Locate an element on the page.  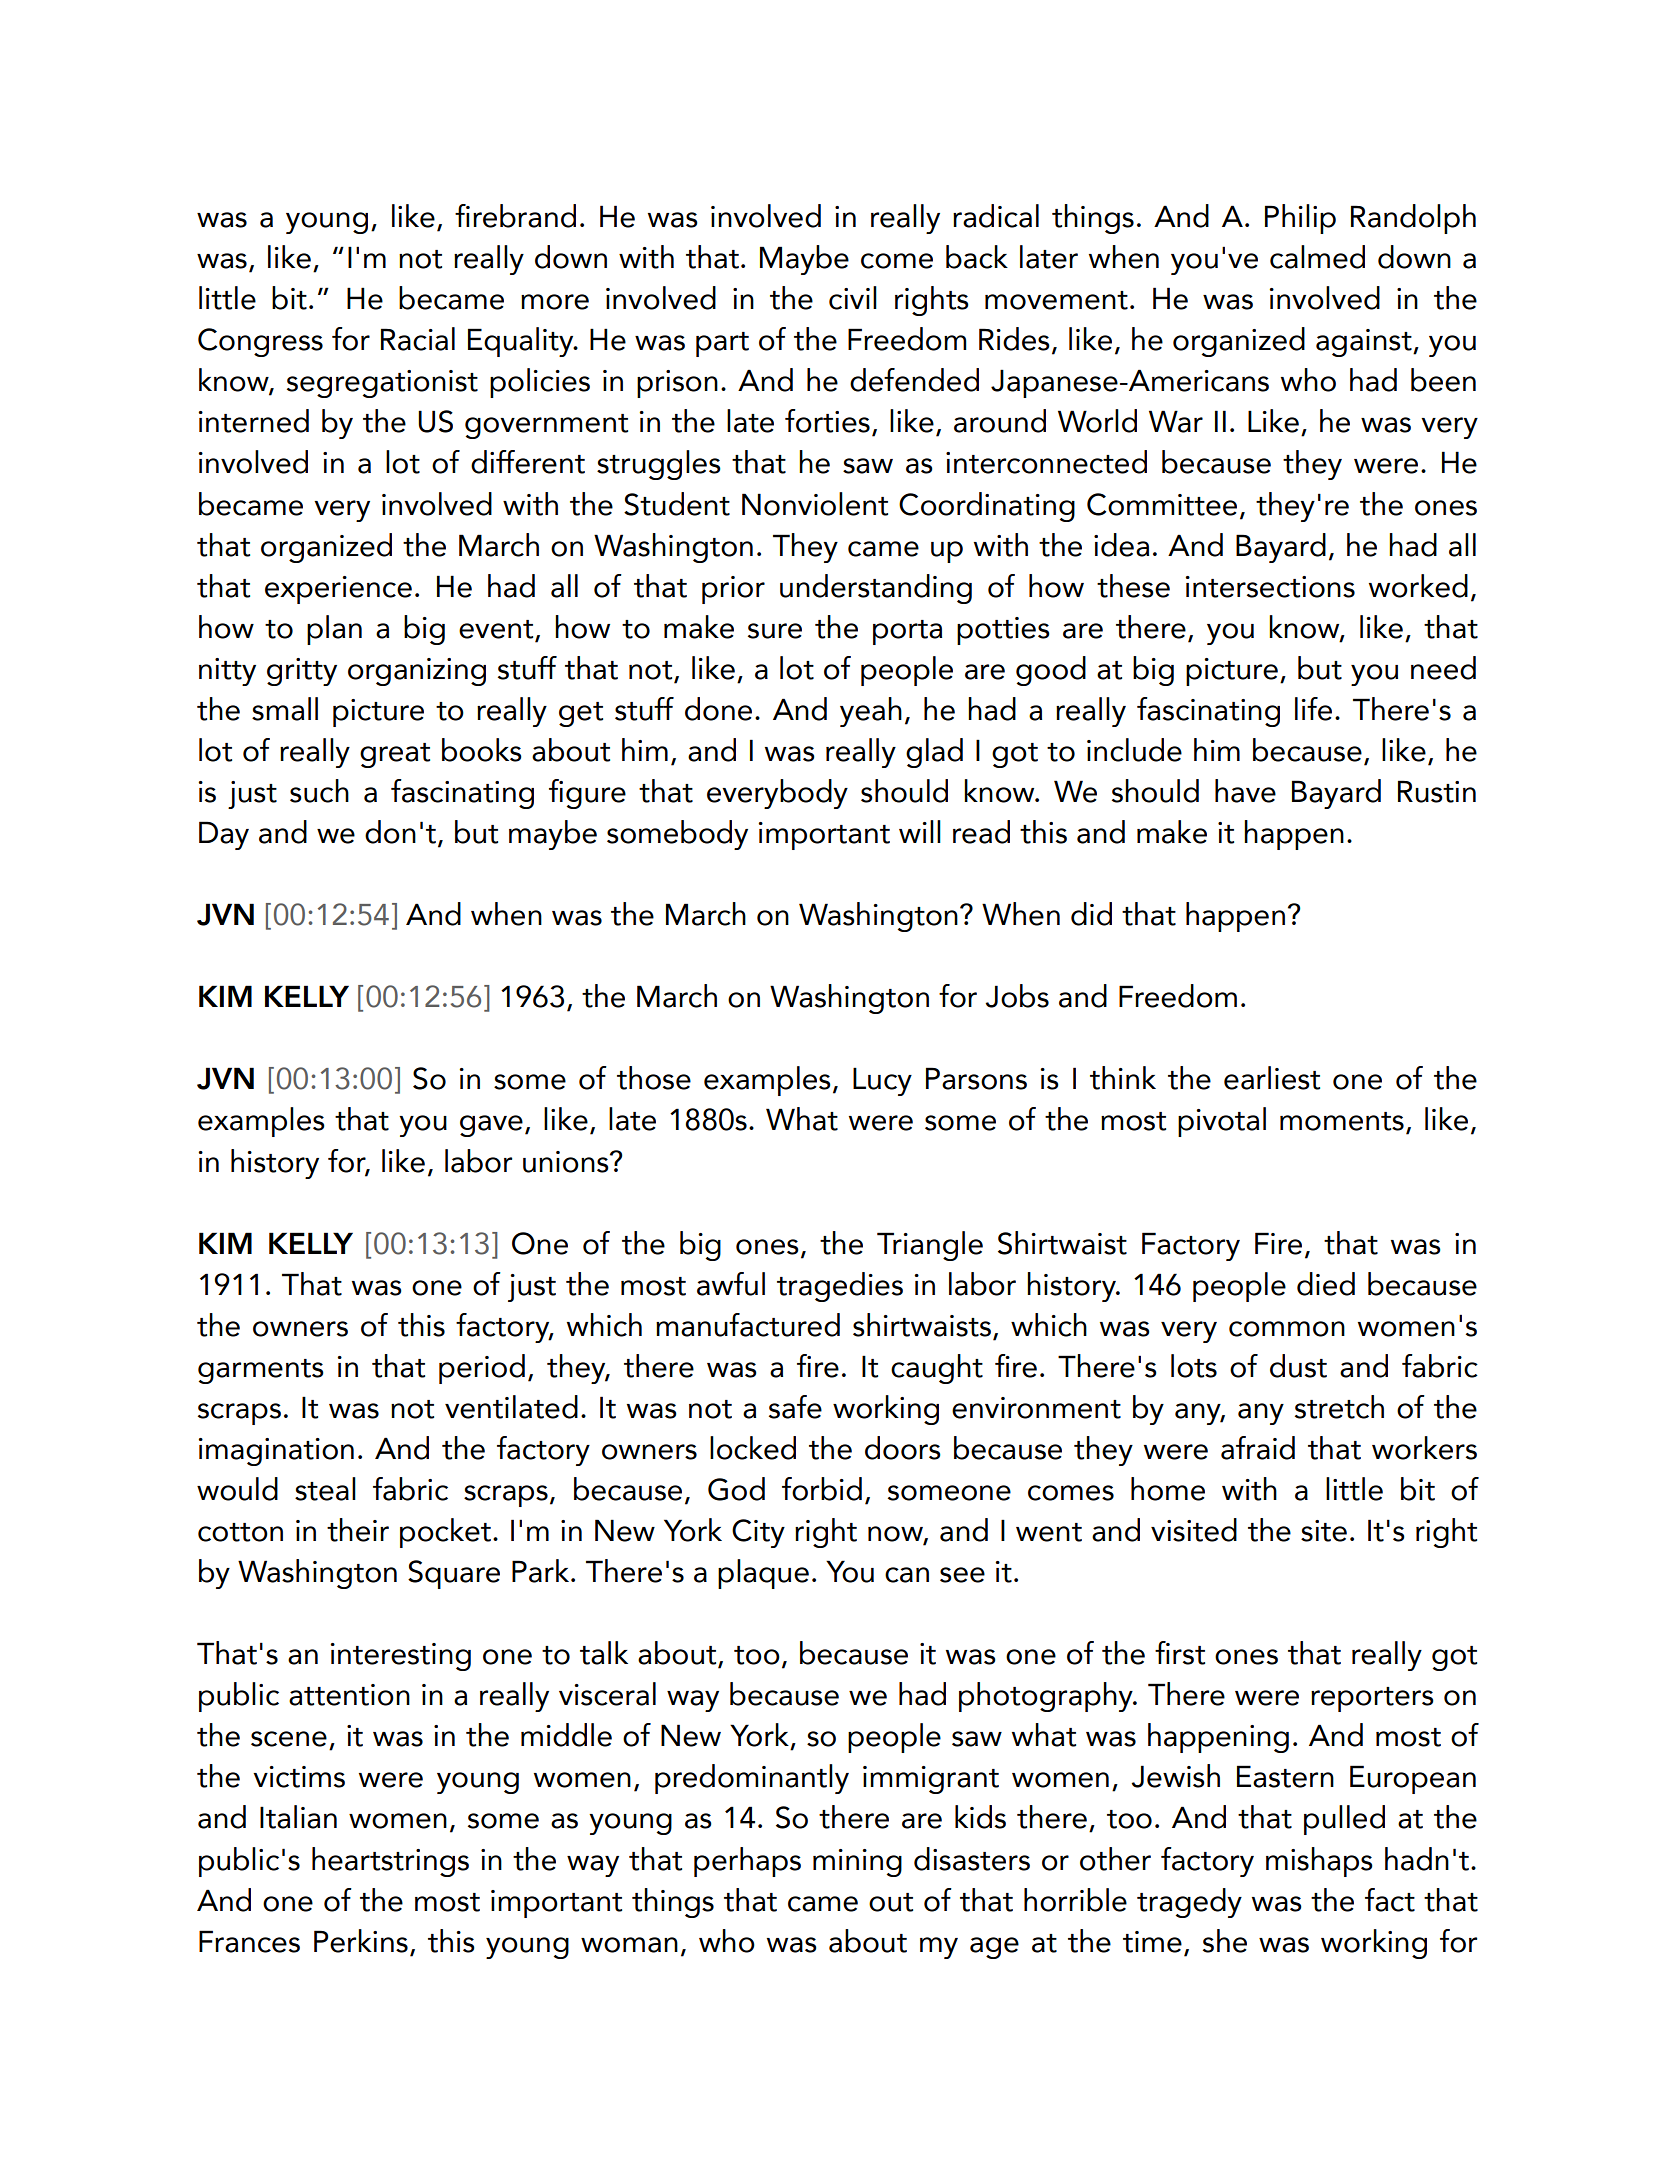
gave is located at coordinates (491, 1126).
